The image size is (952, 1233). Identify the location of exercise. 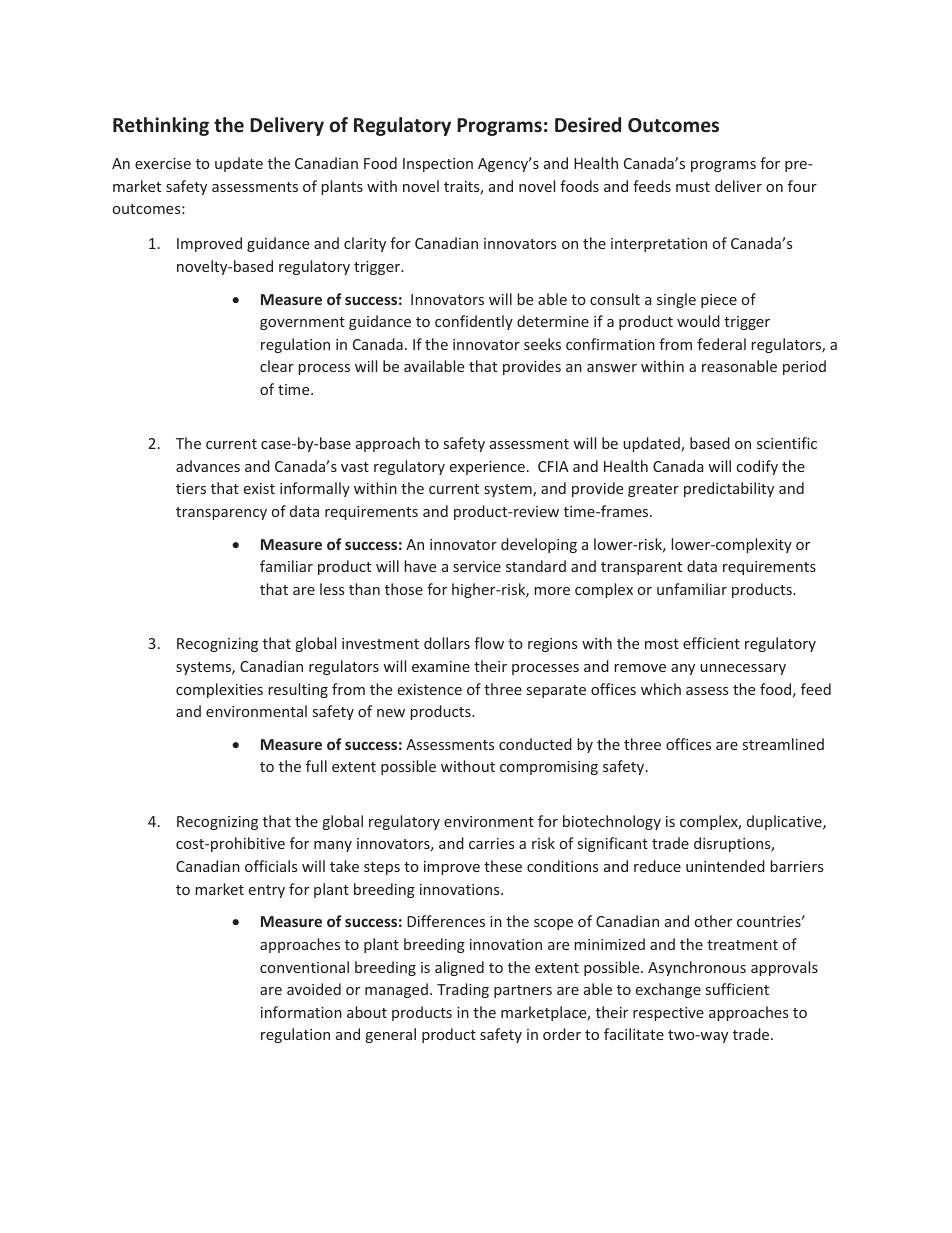
(163, 163).
